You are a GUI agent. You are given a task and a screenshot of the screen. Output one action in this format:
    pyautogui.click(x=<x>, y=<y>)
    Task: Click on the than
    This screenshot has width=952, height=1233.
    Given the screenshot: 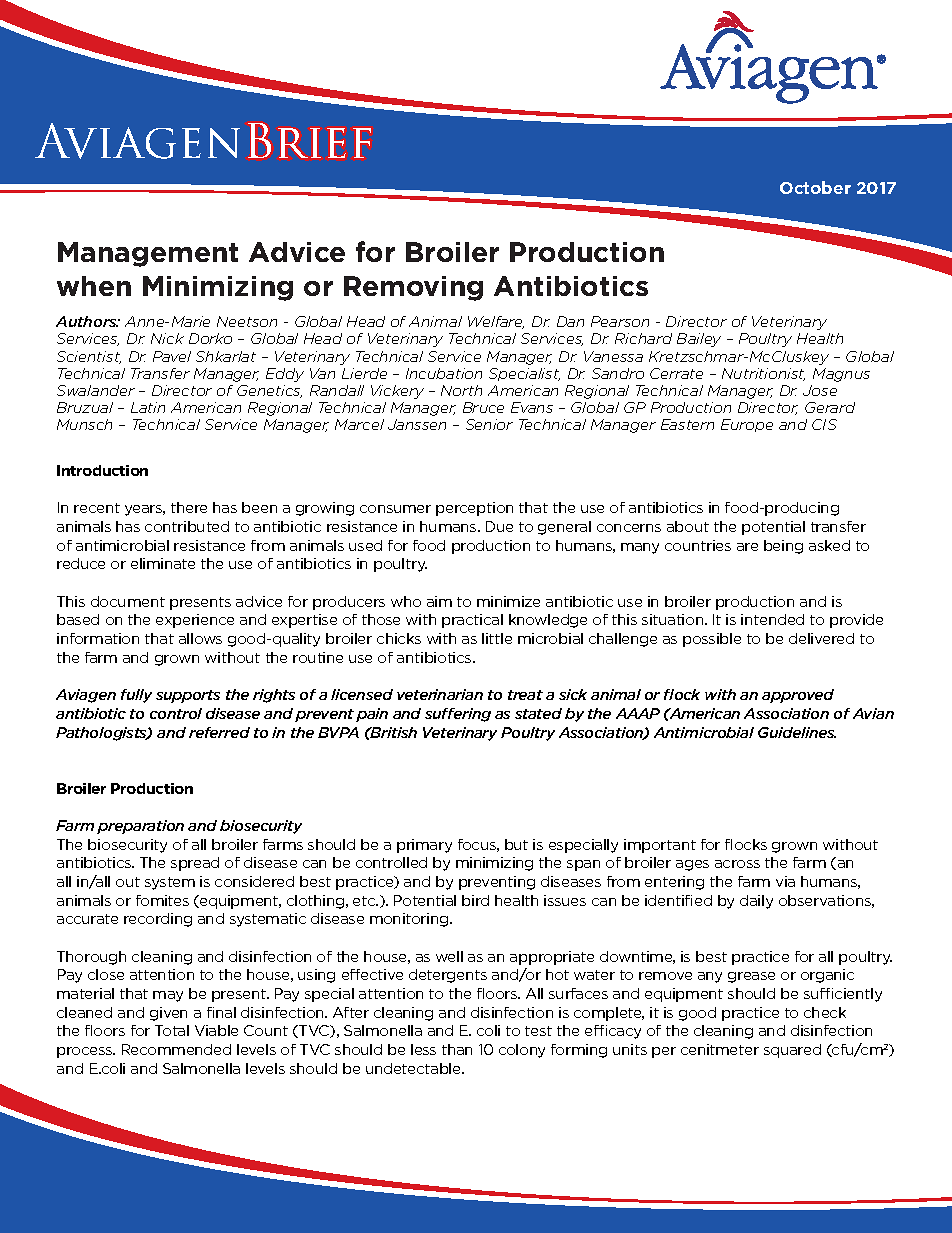 What is the action you would take?
    pyautogui.click(x=457, y=1049)
